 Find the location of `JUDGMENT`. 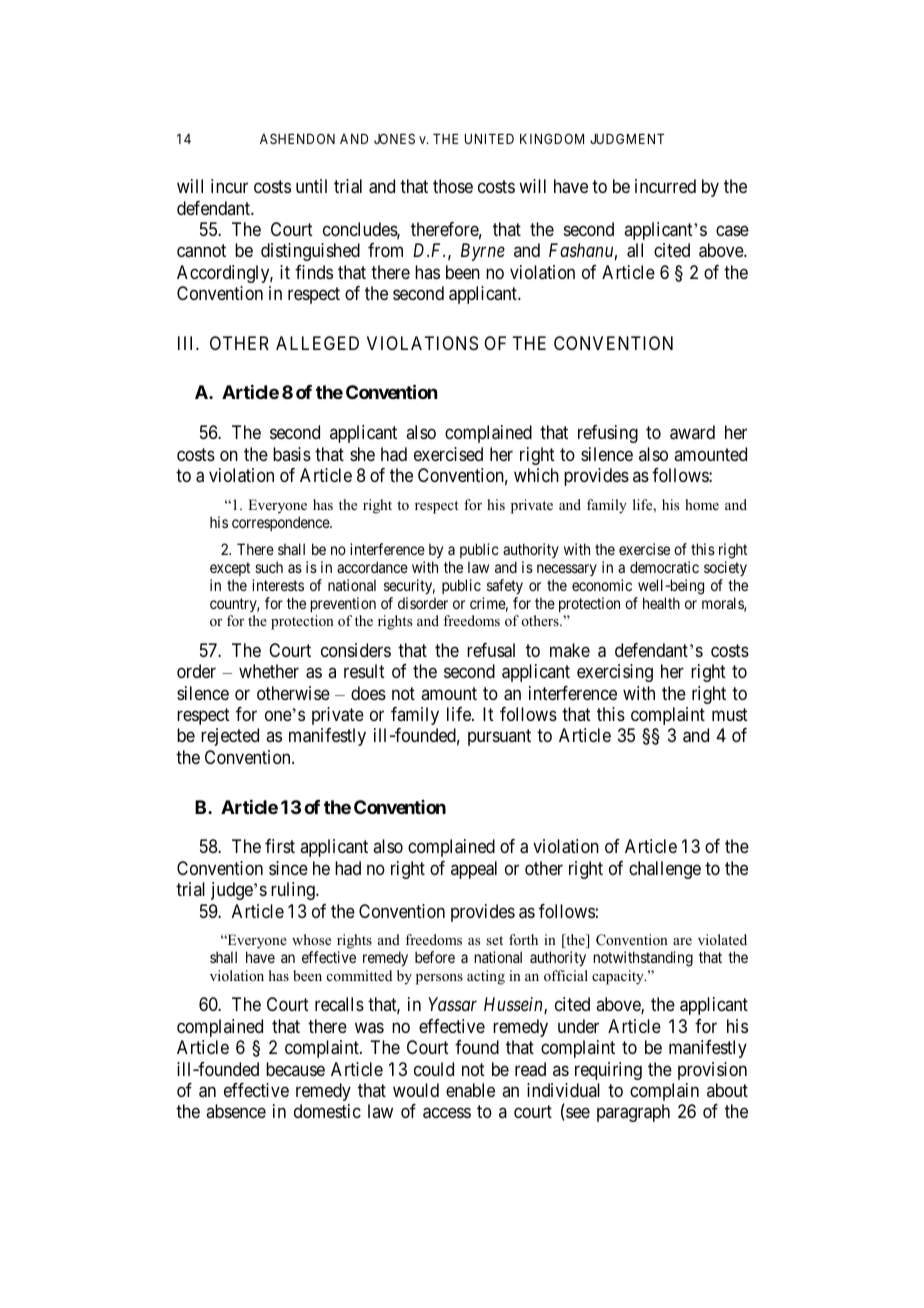

JUDGMENT is located at coordinates (627, 138).
